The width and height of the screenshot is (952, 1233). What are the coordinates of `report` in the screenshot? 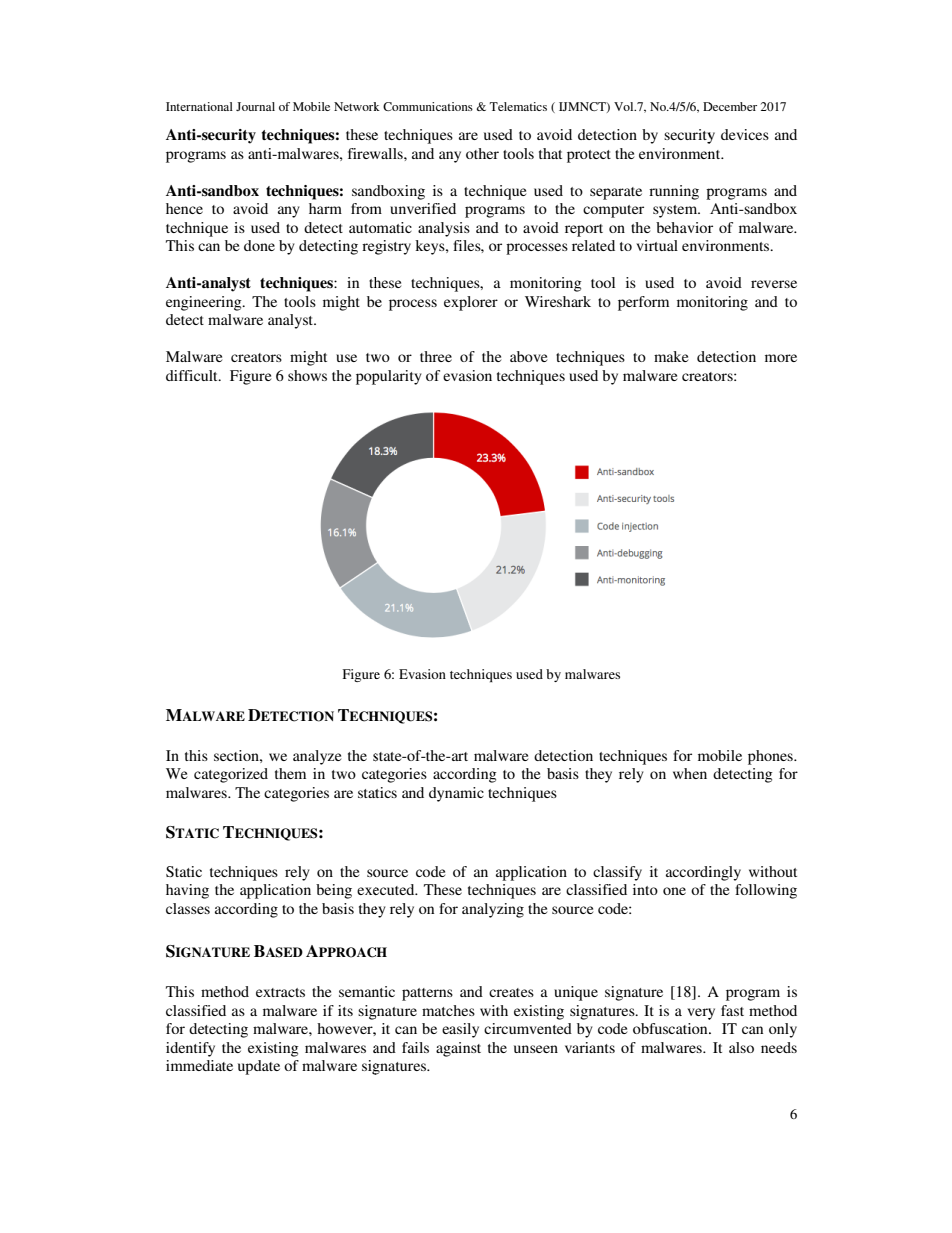 It's located at (584, 230).
